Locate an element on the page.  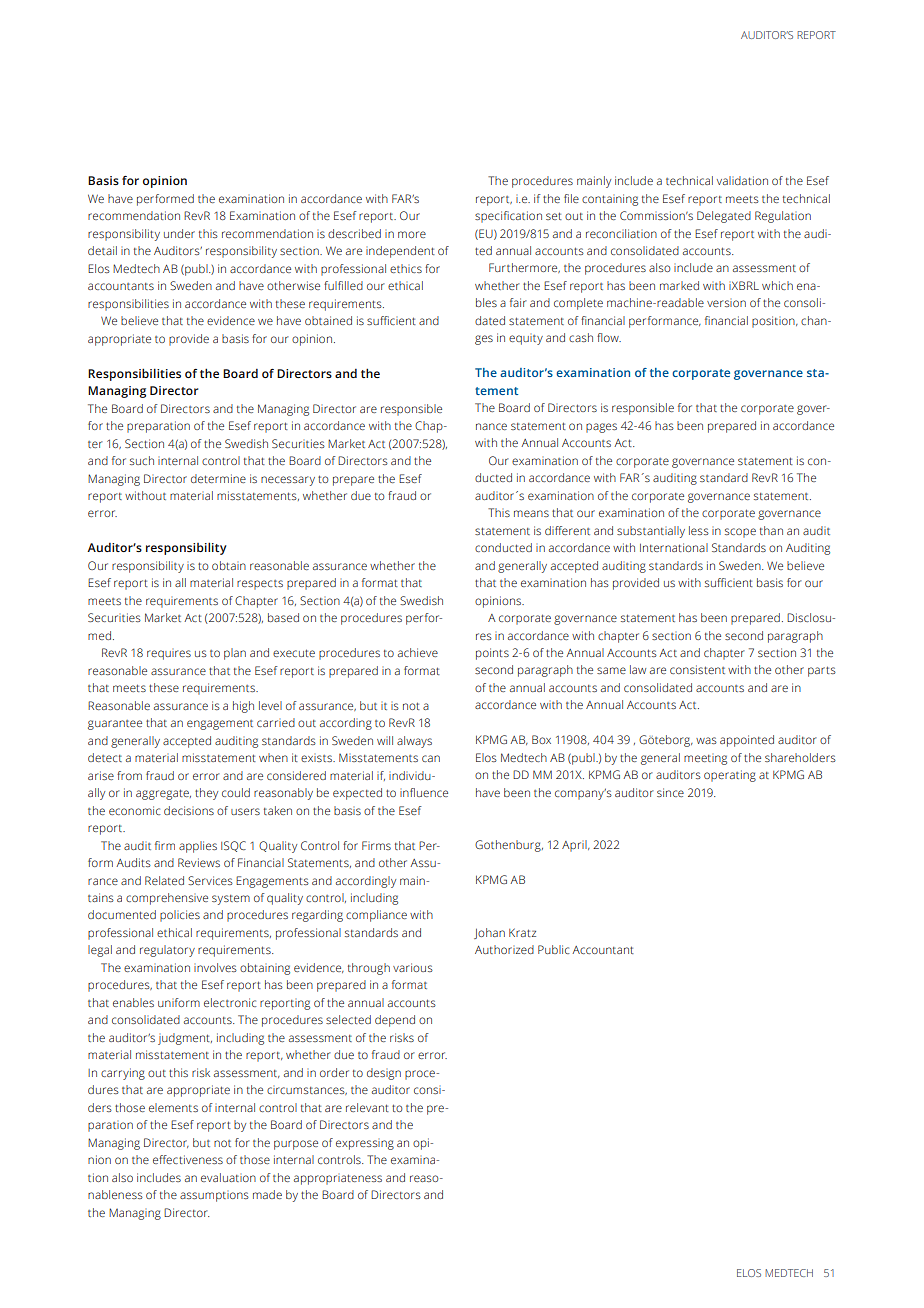
points is located at coordinates (492, 654).
